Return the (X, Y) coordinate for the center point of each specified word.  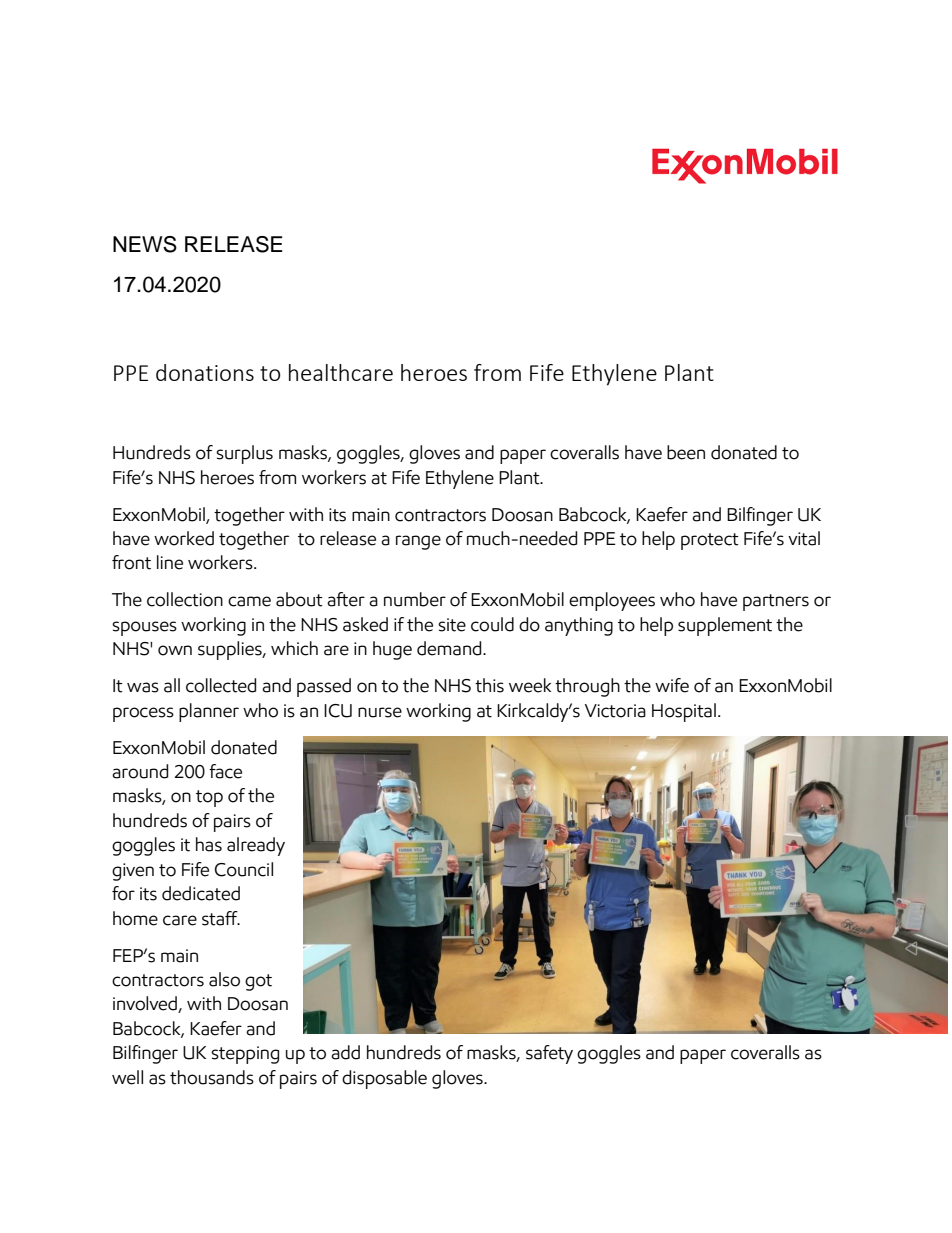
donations (205, 372)
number (415, 599)
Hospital (684, 712)
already (256, 846)
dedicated (201, 893)
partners (776, 602)
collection (185, 599)
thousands (212, 1077)
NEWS (145, 244)
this (489, 685)
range (418, 542)
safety (549, 1054)
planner (209, 712)
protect (710, 541)
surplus (244, 454)
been (686, 452)
